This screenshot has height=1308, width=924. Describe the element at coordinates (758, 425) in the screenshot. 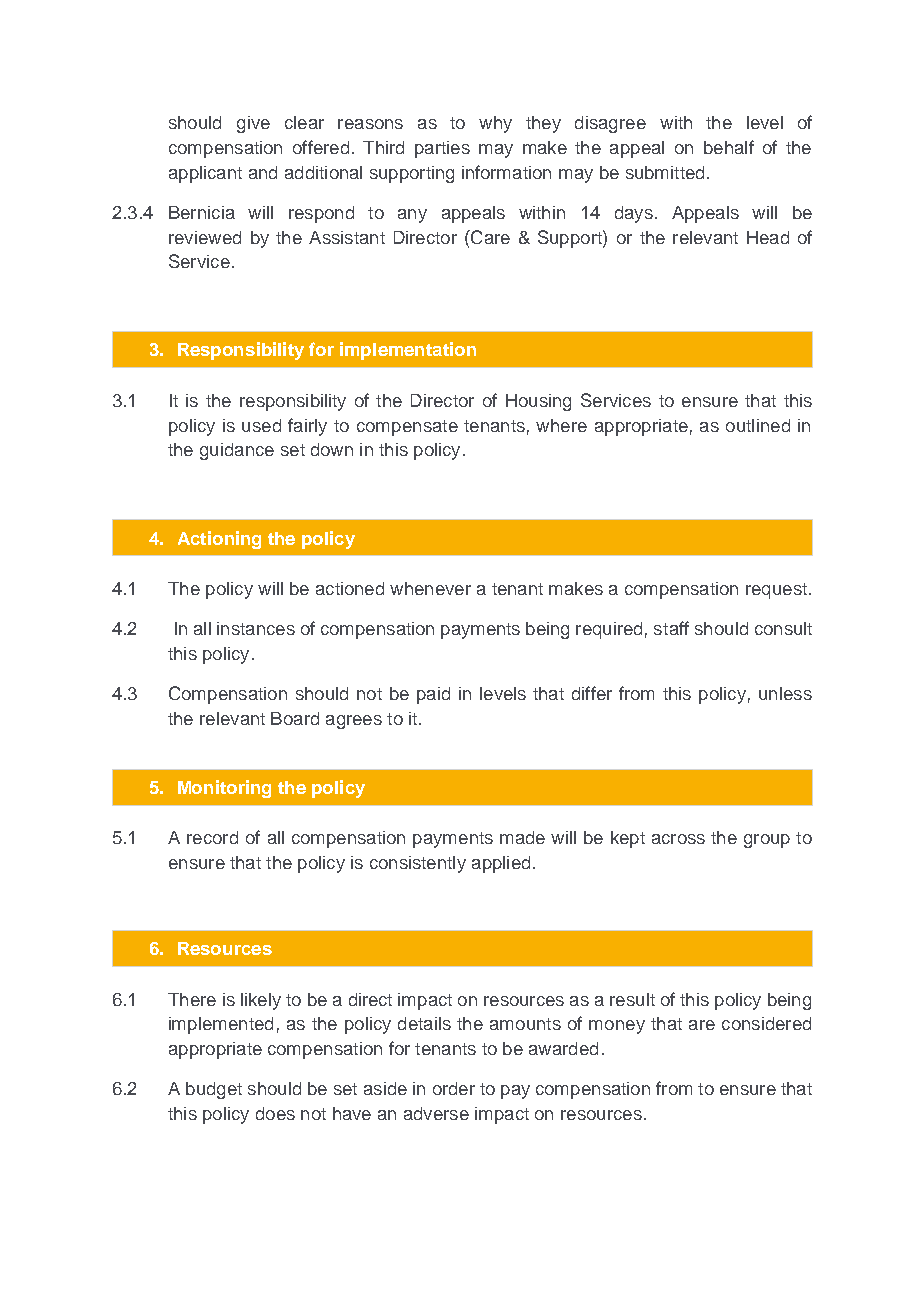

I see `outlined` at that location.
